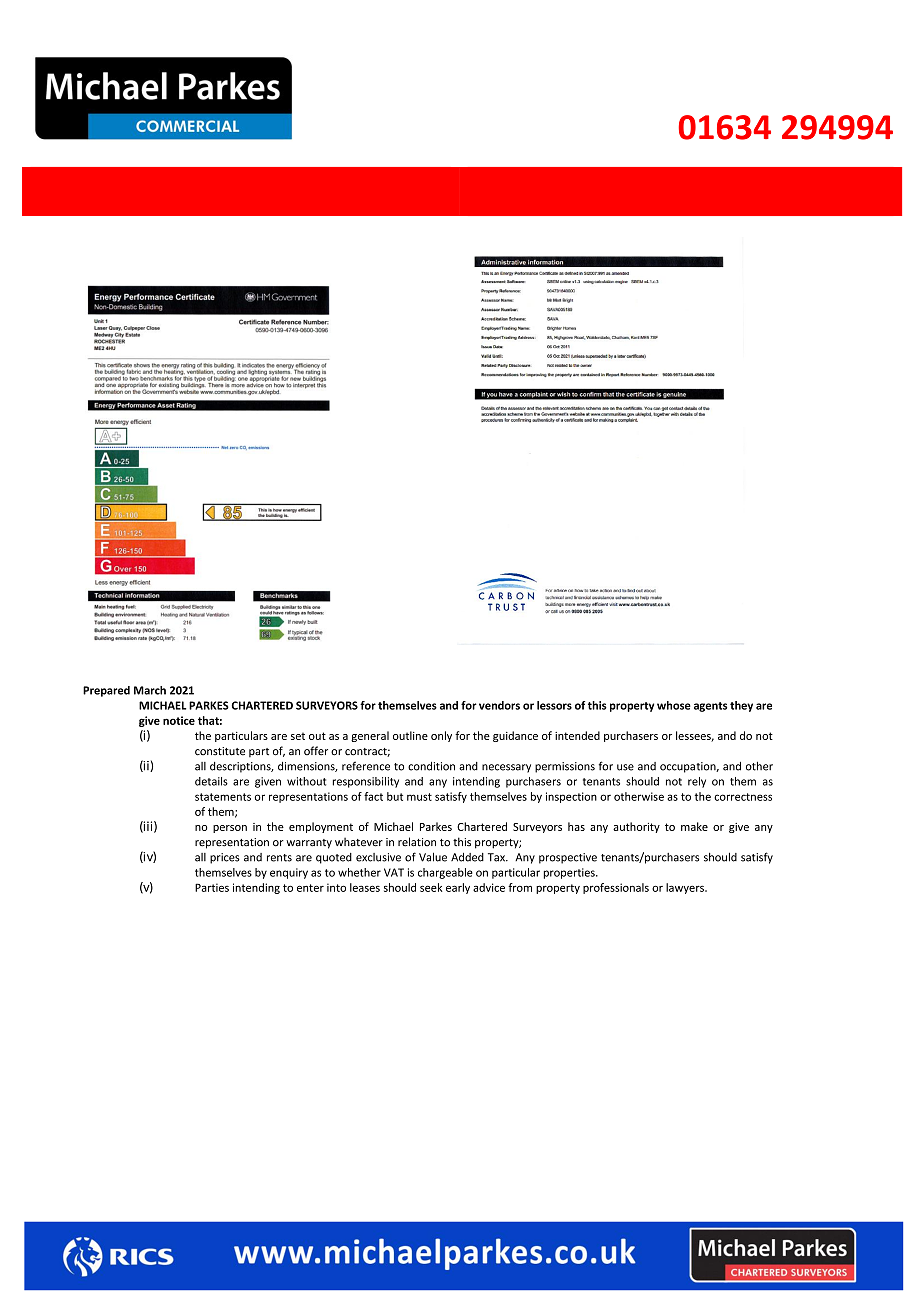  What do you see at coordinates (441, 736) in the screenshot?
I see `only` at bounding box center [441, 736].
